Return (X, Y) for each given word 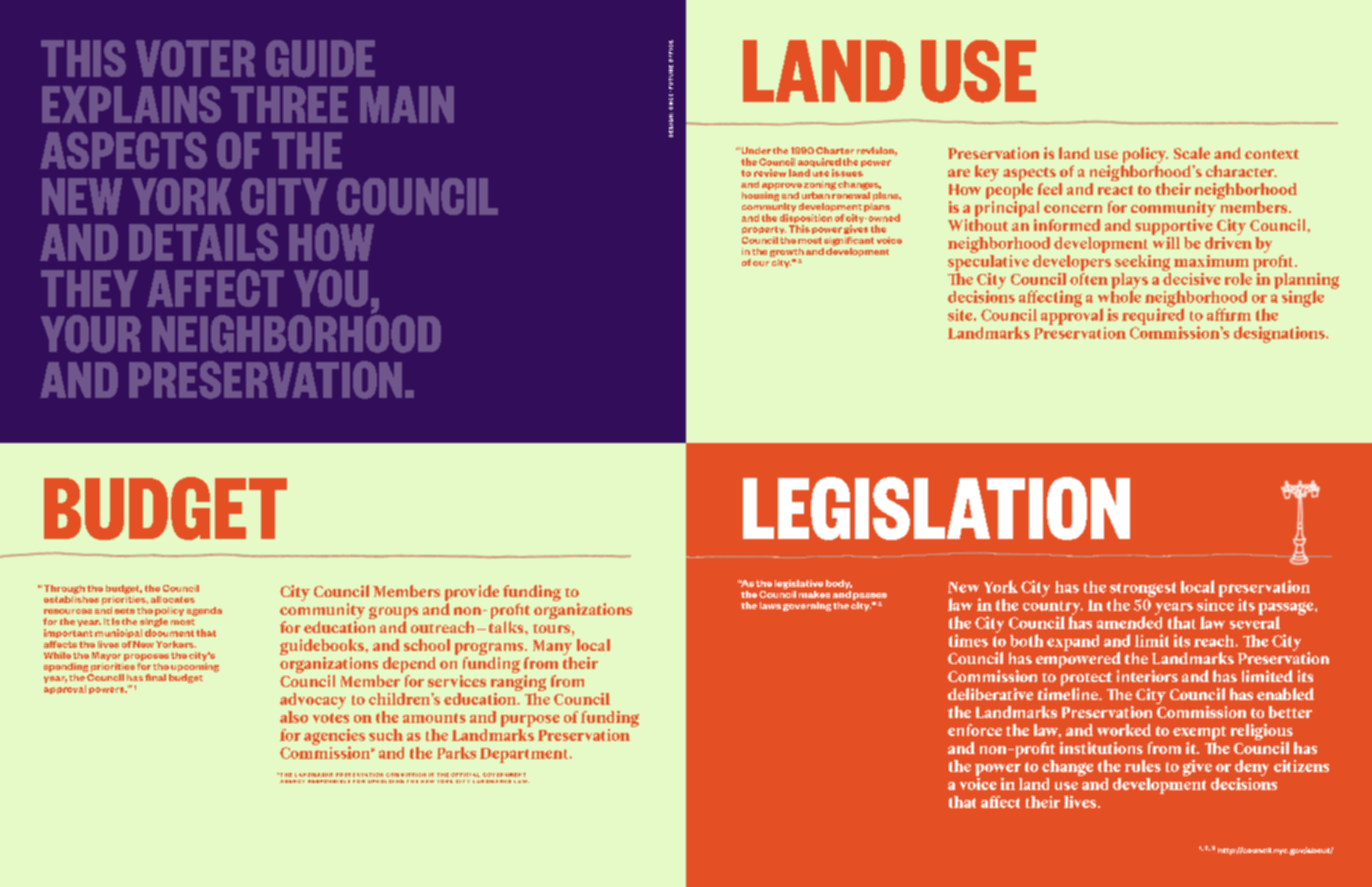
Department (525, 755)
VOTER (195, 58)
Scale (1192, 153)
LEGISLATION (936, 508)
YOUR (91, 334)
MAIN (407, 104)
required (1153, 316)
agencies (334, 738)
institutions (1101, 748)
